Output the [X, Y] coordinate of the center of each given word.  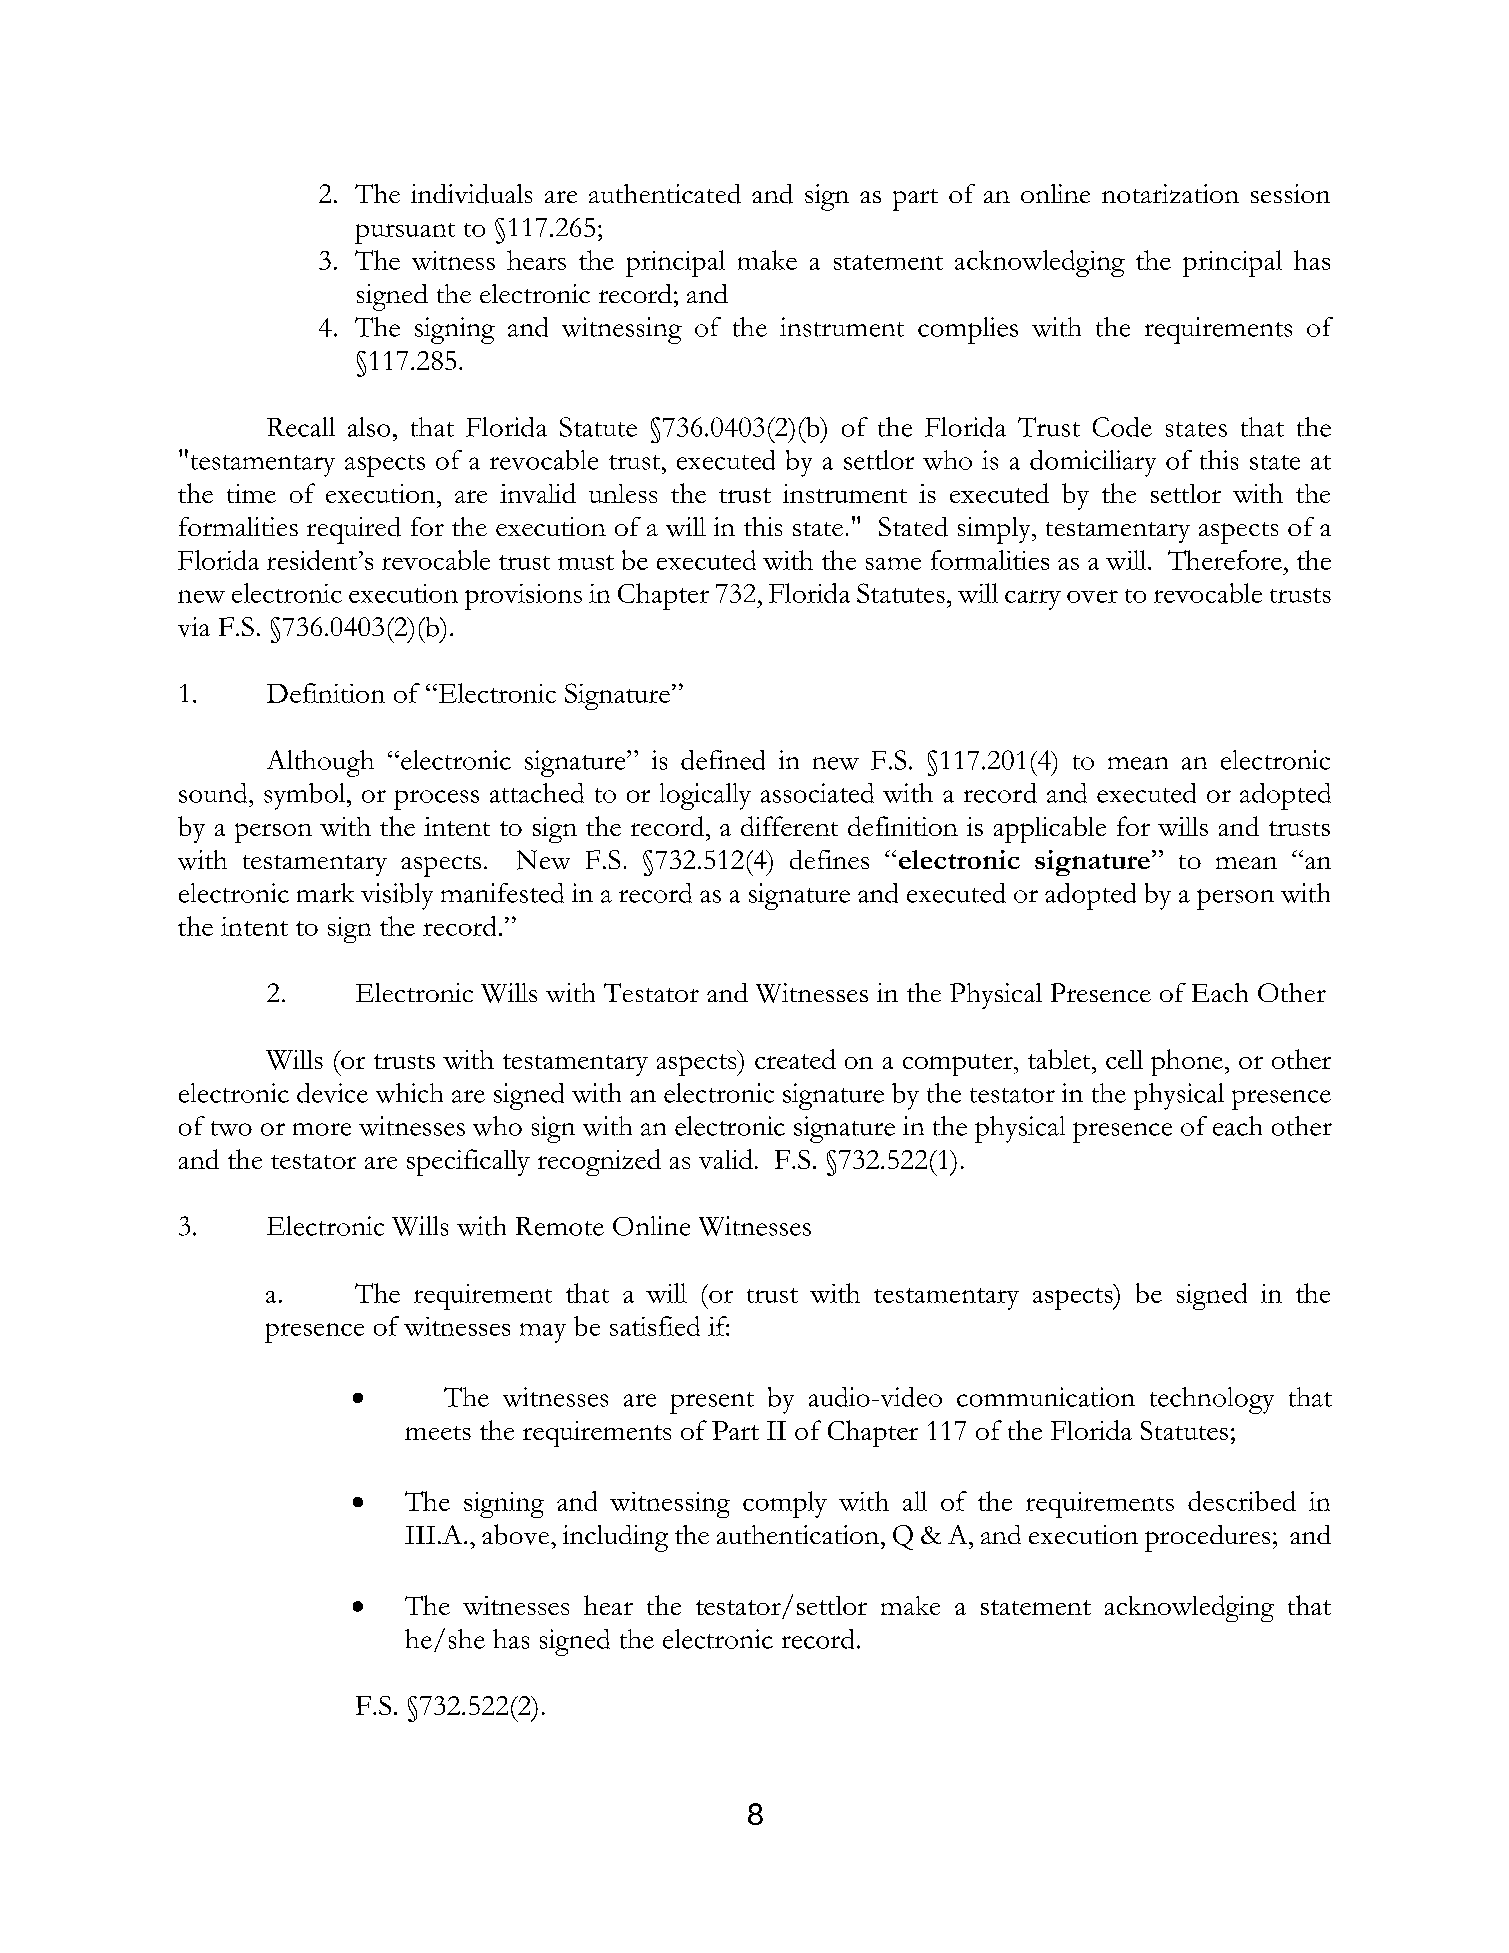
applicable [1050, 829]
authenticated [665, 194]
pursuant [405, 233]
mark [325, 893]
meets [438, 1433]
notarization [1170, 193]
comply [785, 1504]
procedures [1207, 1538]
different [789, 826]
